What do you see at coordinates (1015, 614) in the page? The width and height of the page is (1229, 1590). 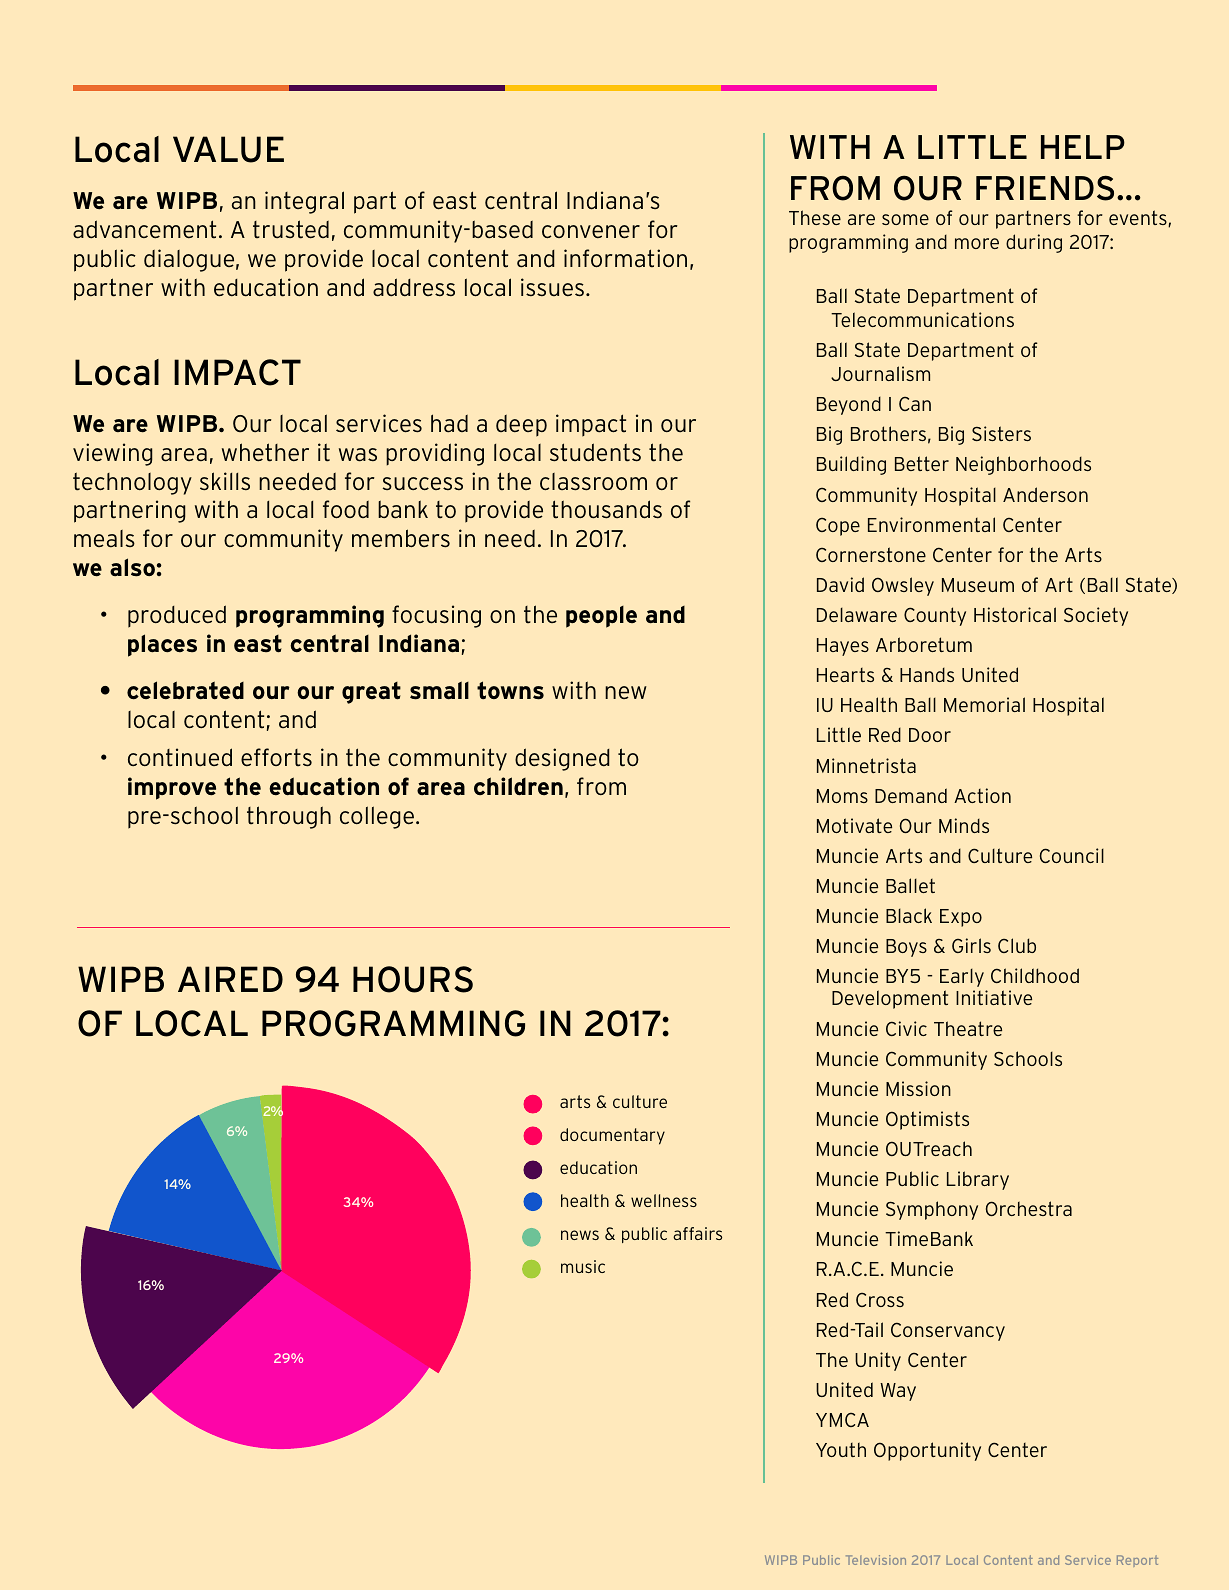 I see `Historical` at bounding box center [1015, 614].
